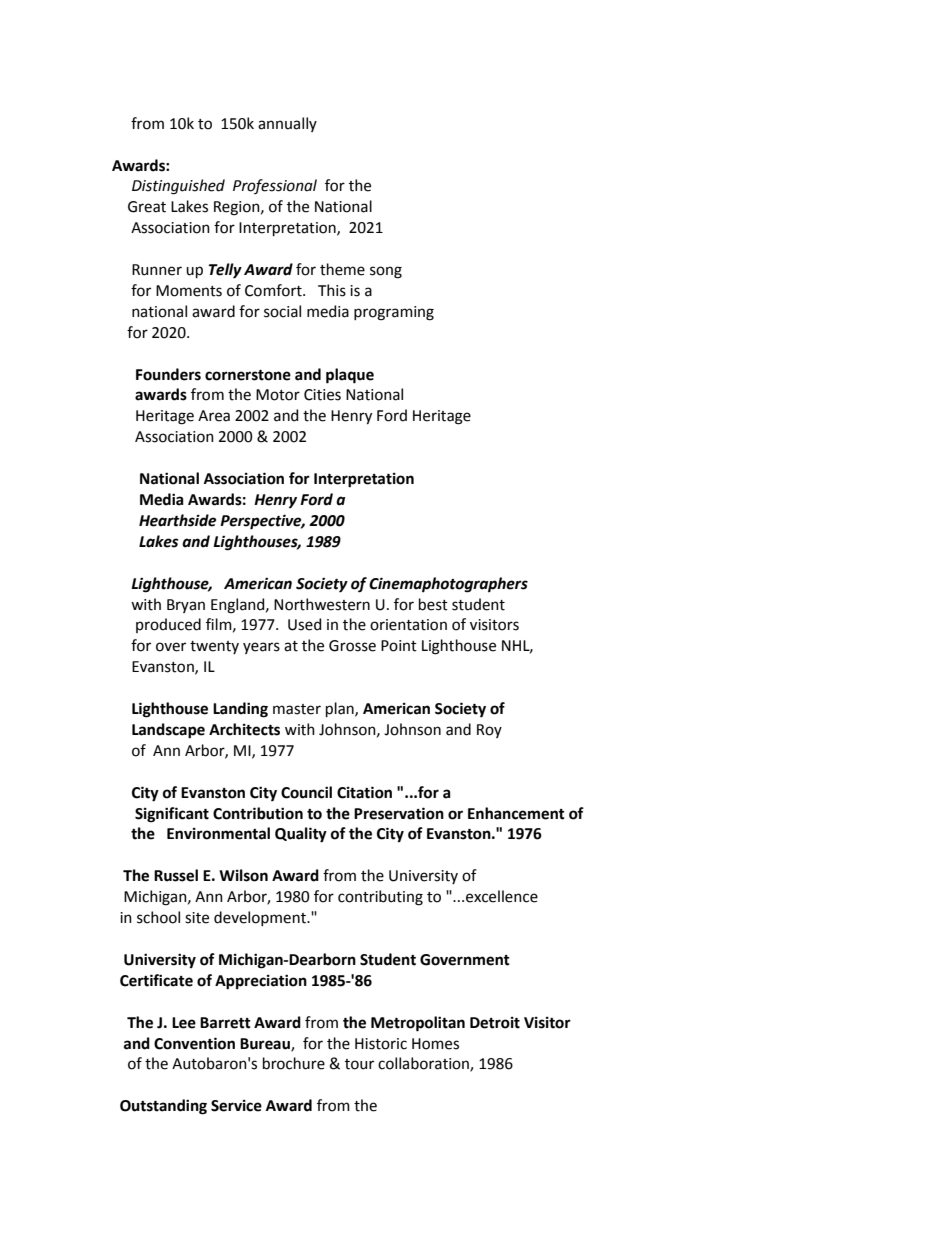  Describe the element at coordinates (178, 187) in the screenshot. I see `Distinguished` at that location.
